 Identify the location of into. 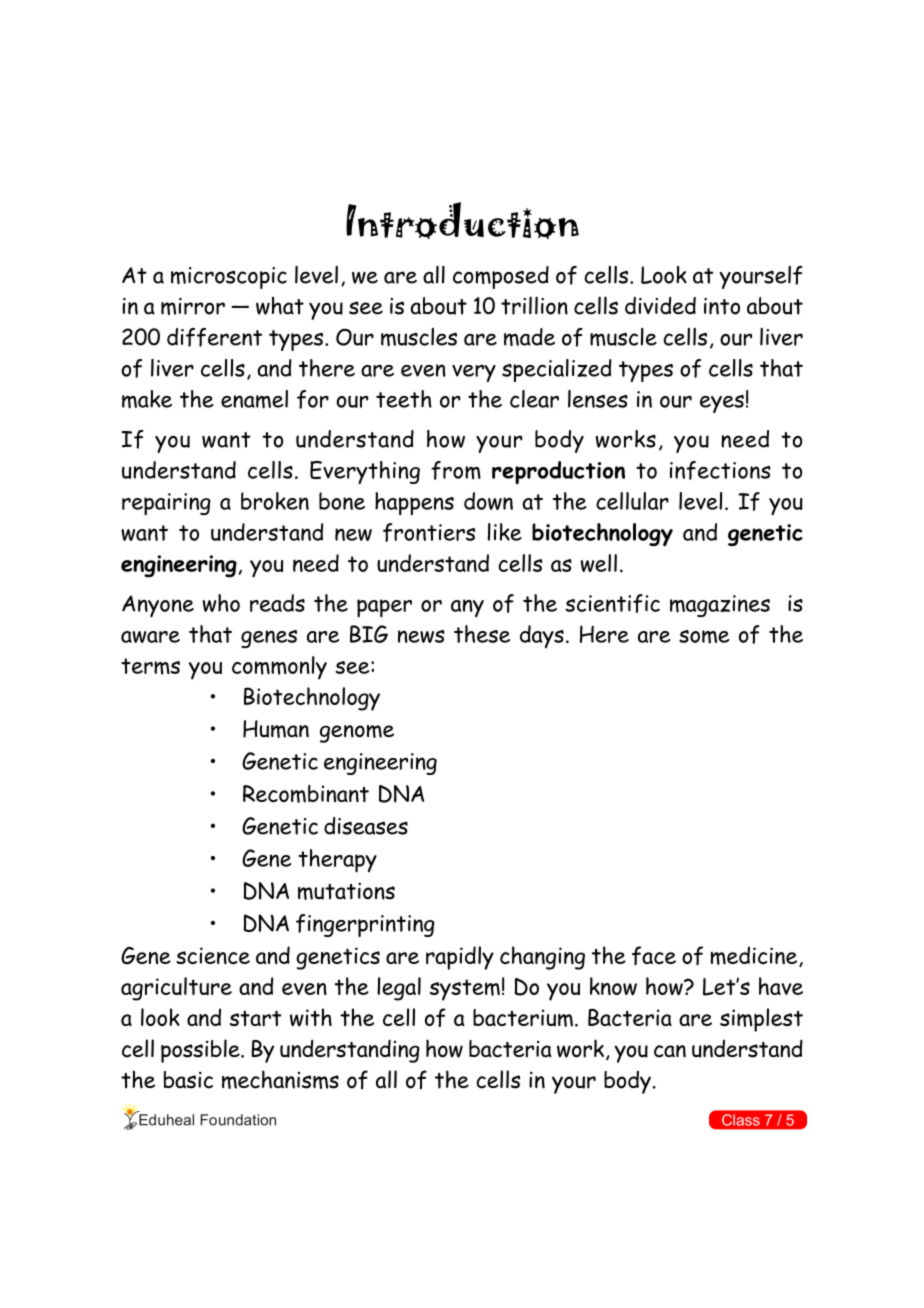
(722, 306).
